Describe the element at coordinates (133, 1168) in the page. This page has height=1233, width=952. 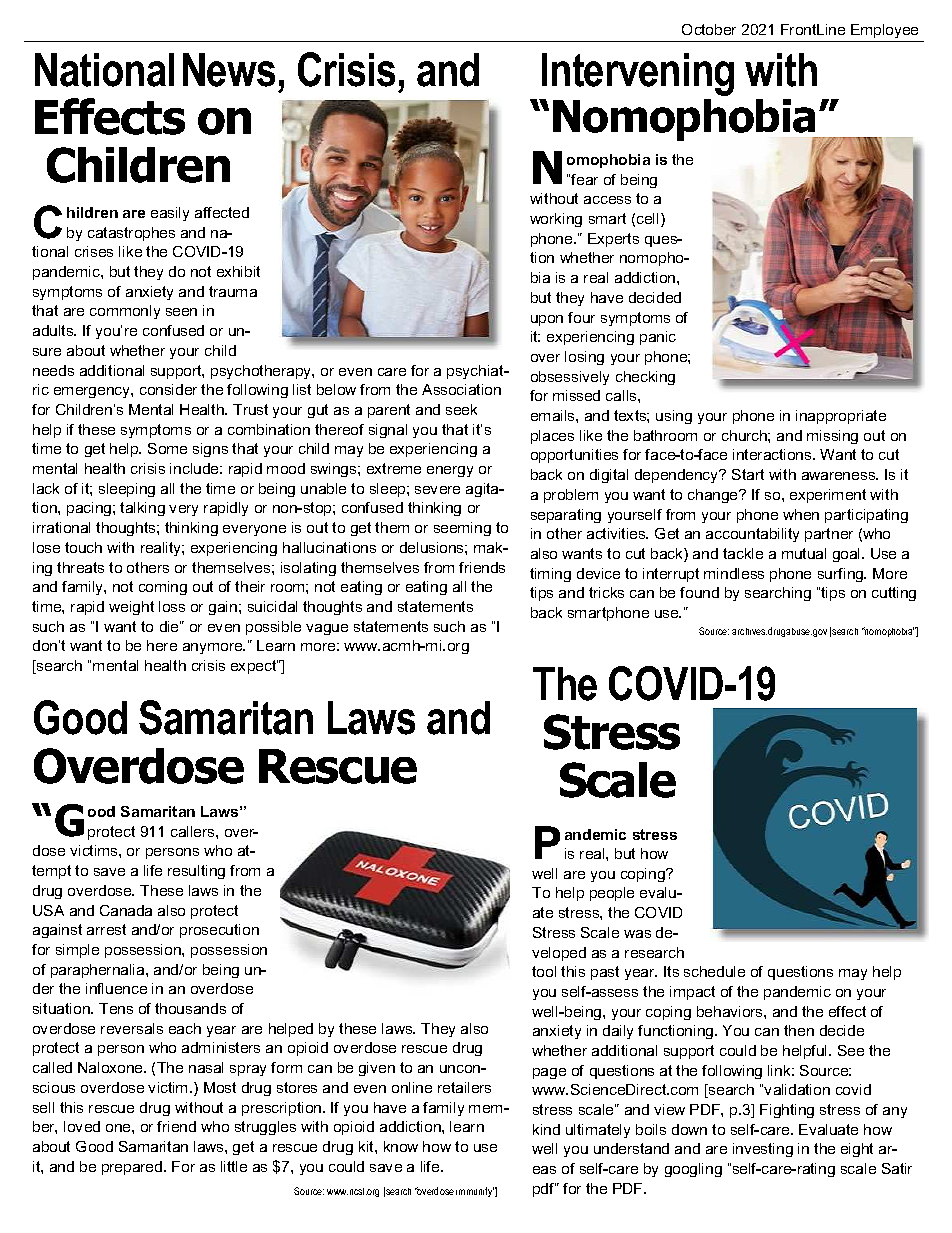
I see `prepared` at that location.
